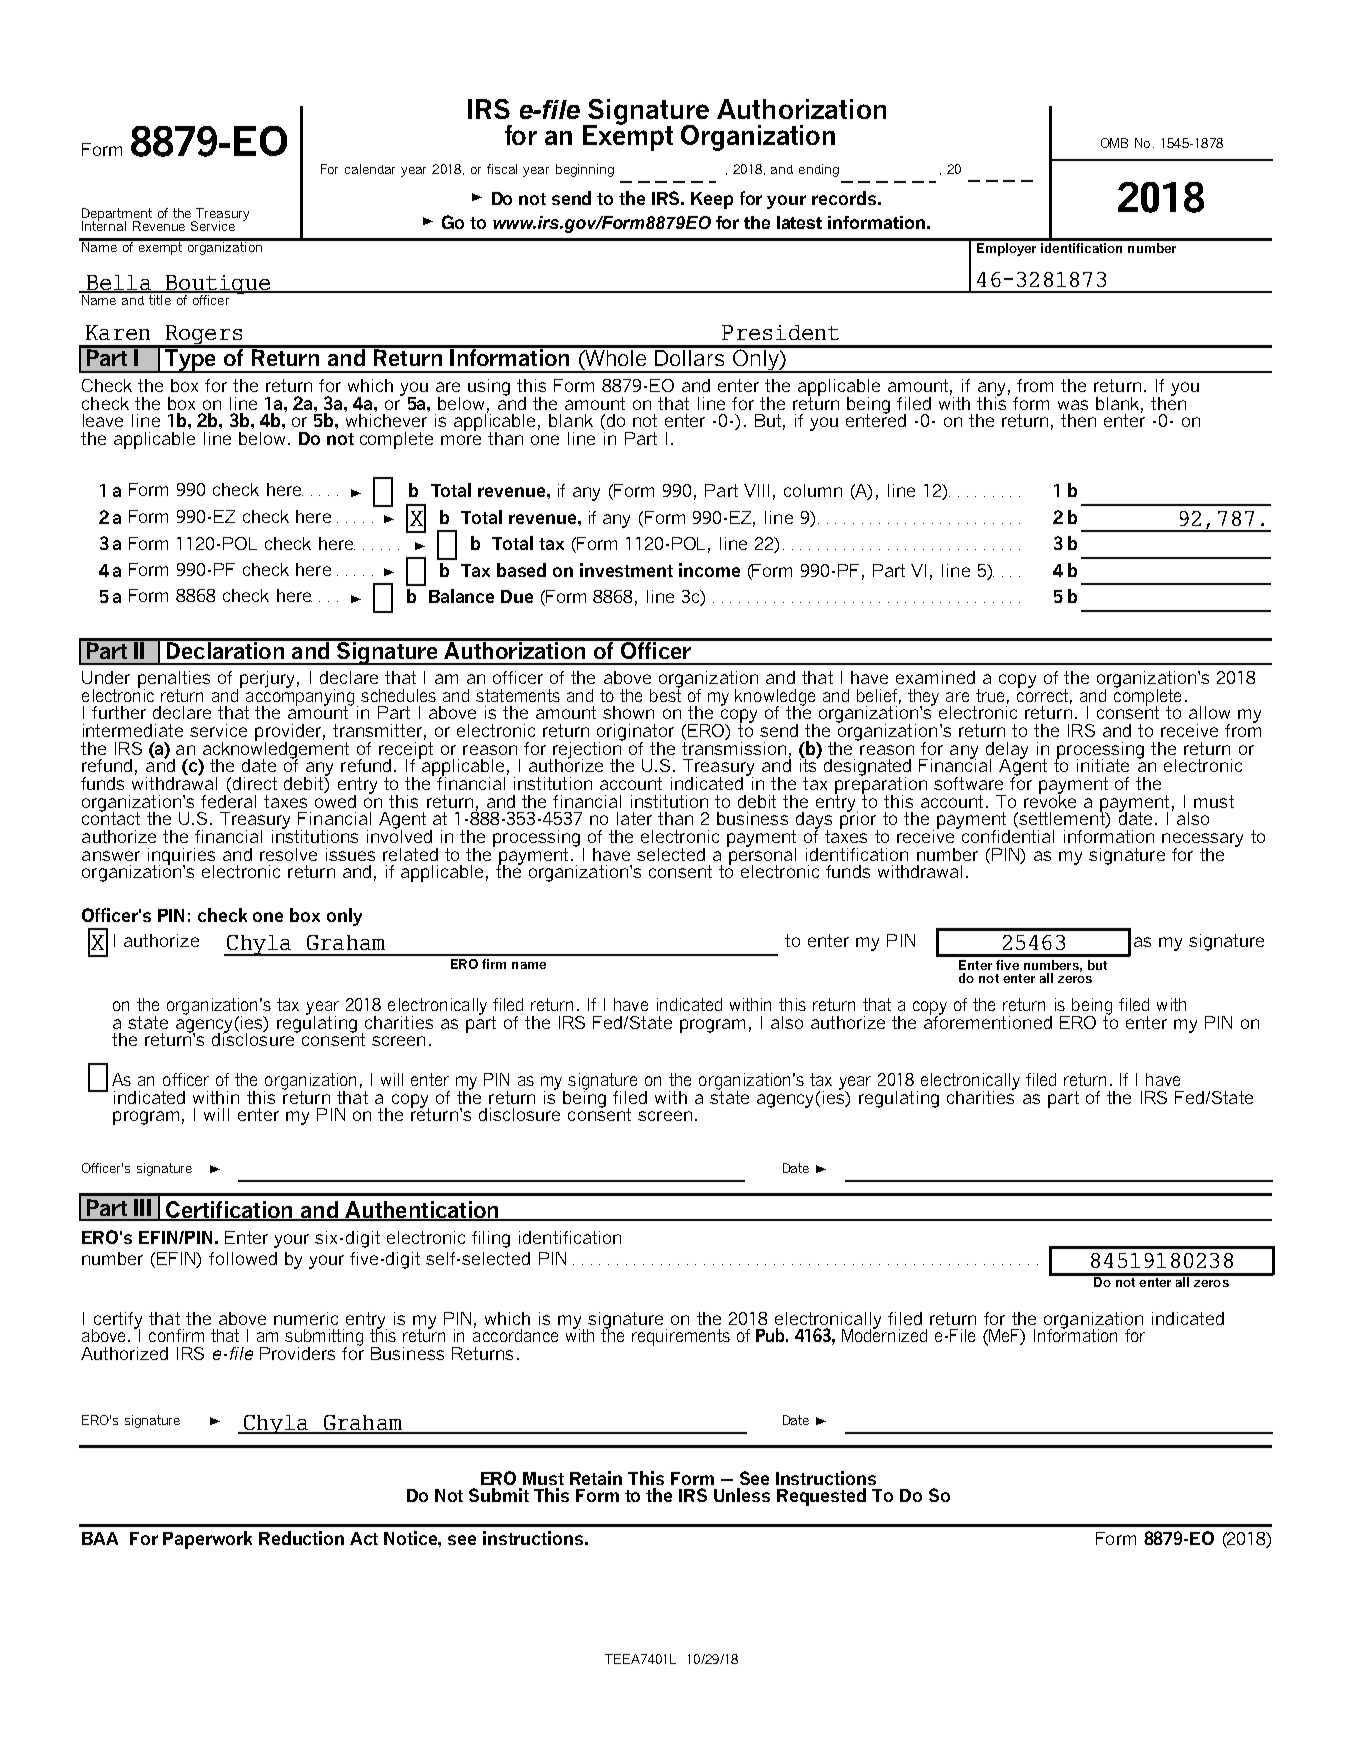 The image size is (1352, 1750). Describe the element at coordinates (634, 818) in the screenshot. I see `later` at that location.
